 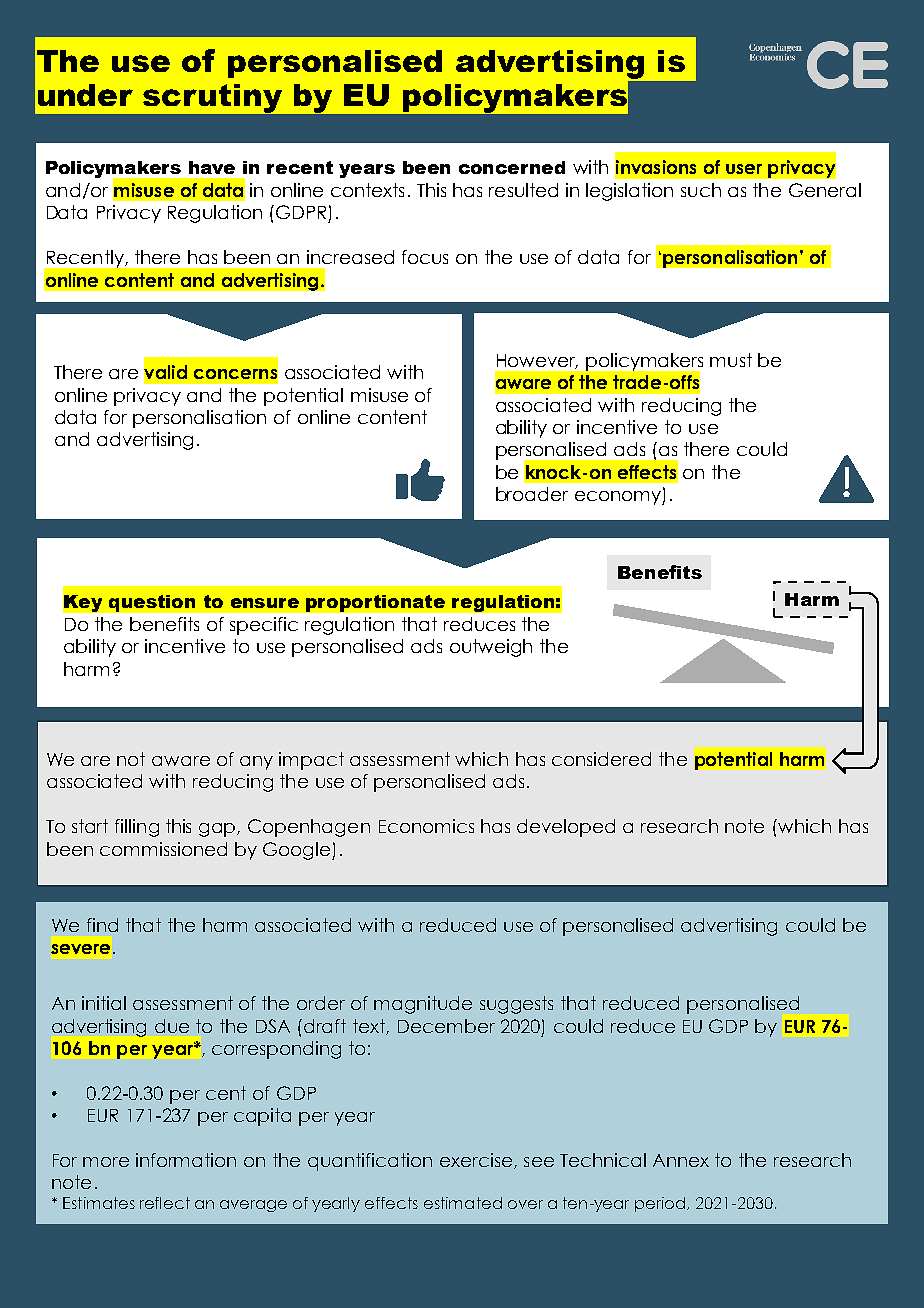 I want to click on question, so click(x=152, y=603).
